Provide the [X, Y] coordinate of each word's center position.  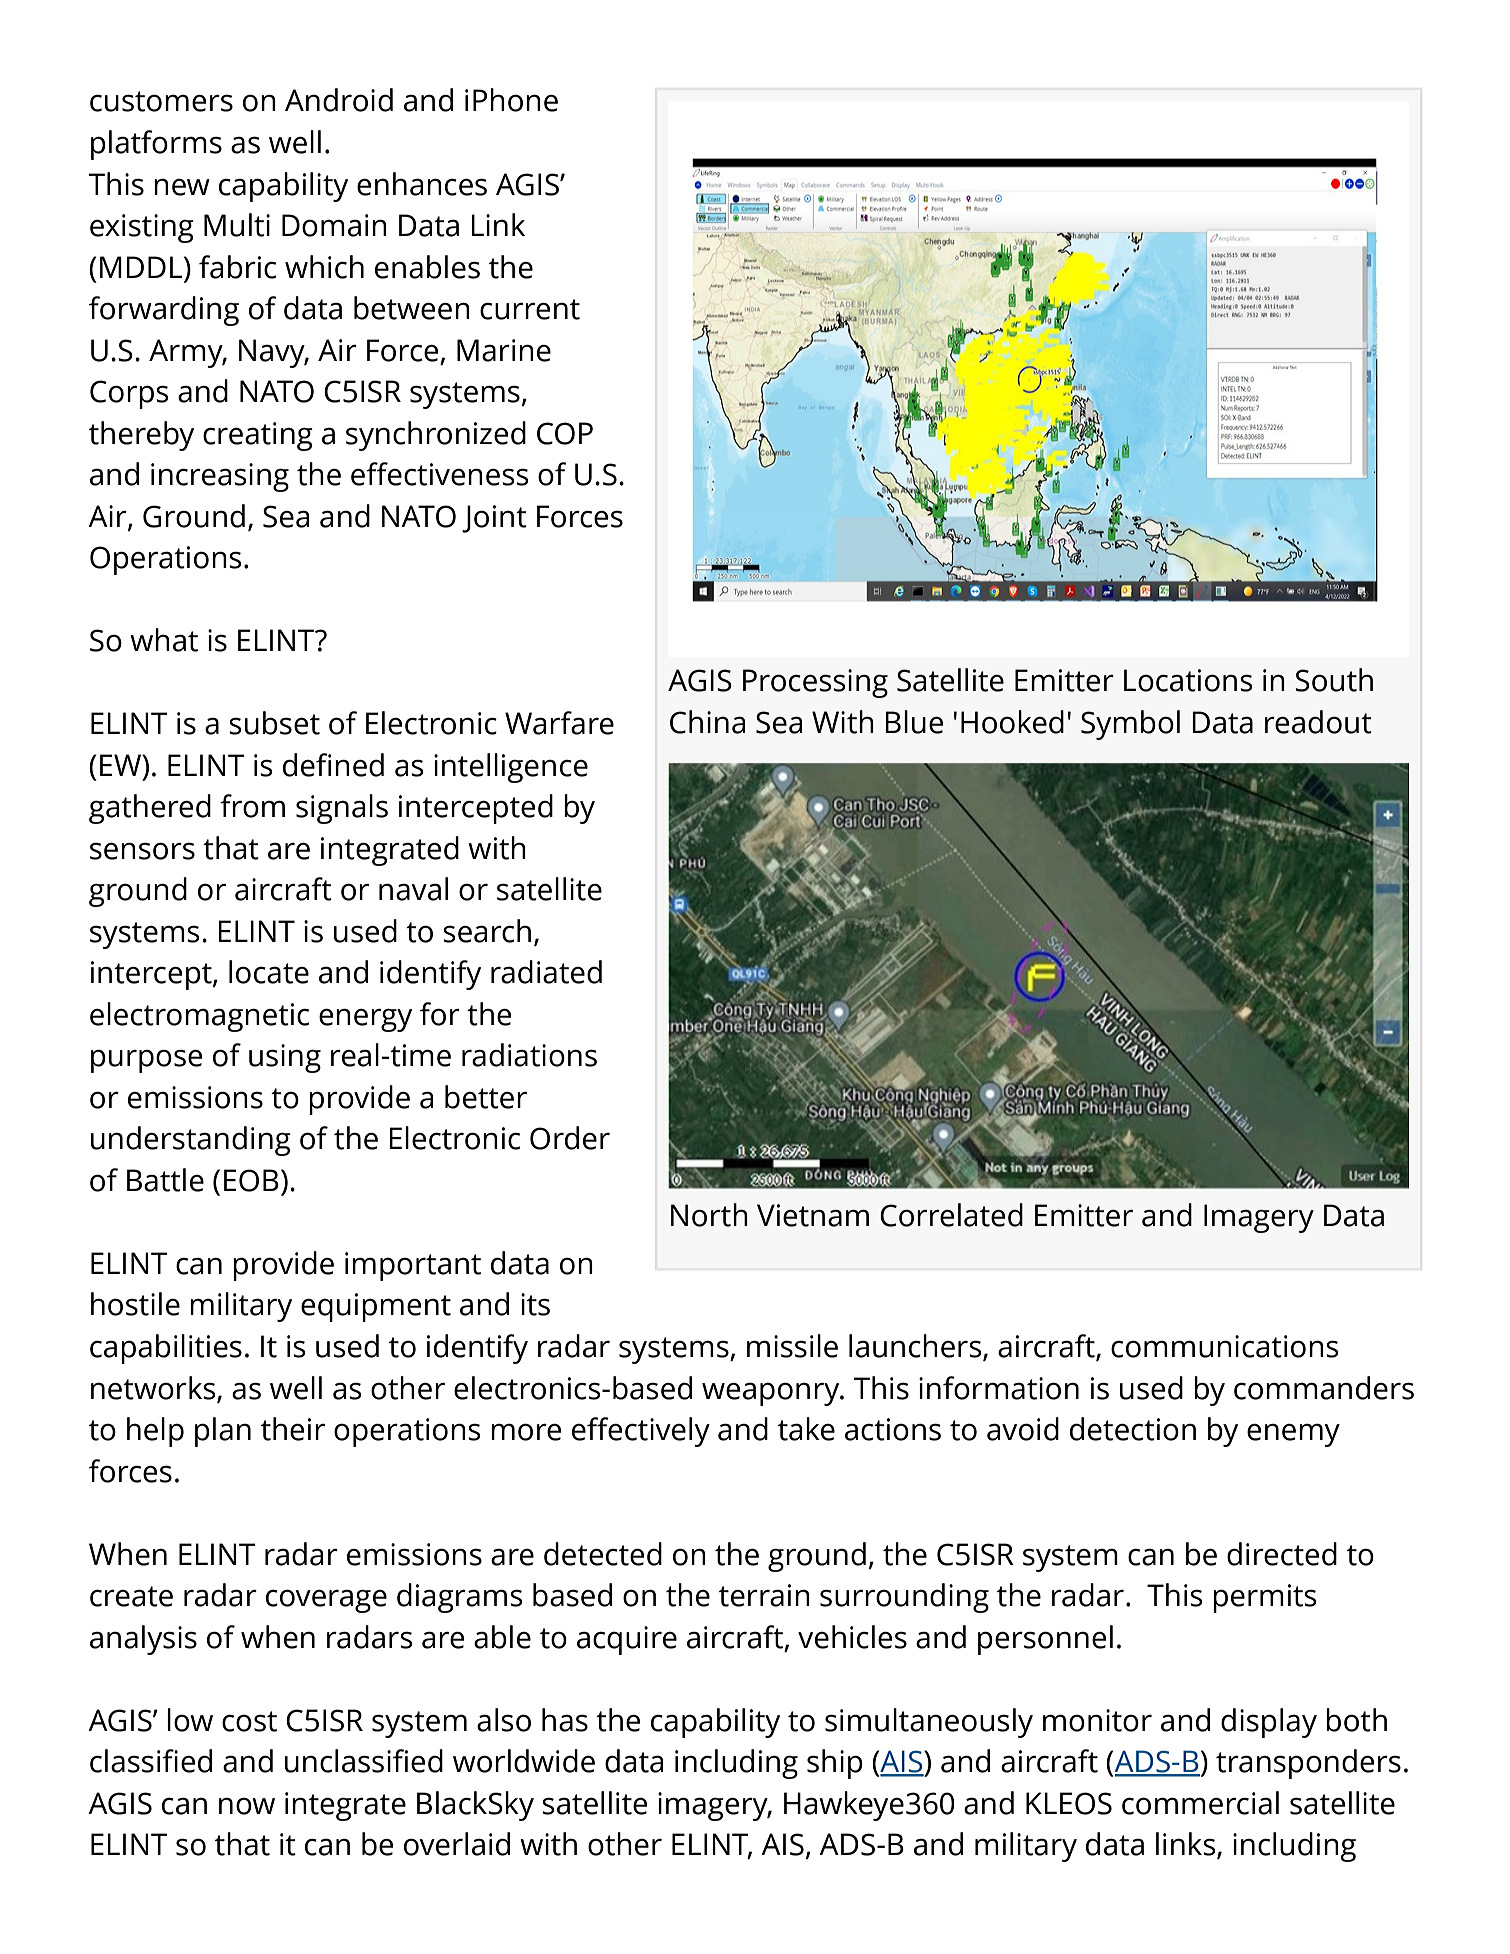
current [530, 309]
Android [339, 100]
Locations [1188, 680]
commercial [1200, 1803]
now [247, 1806]
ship [835, 1764]
